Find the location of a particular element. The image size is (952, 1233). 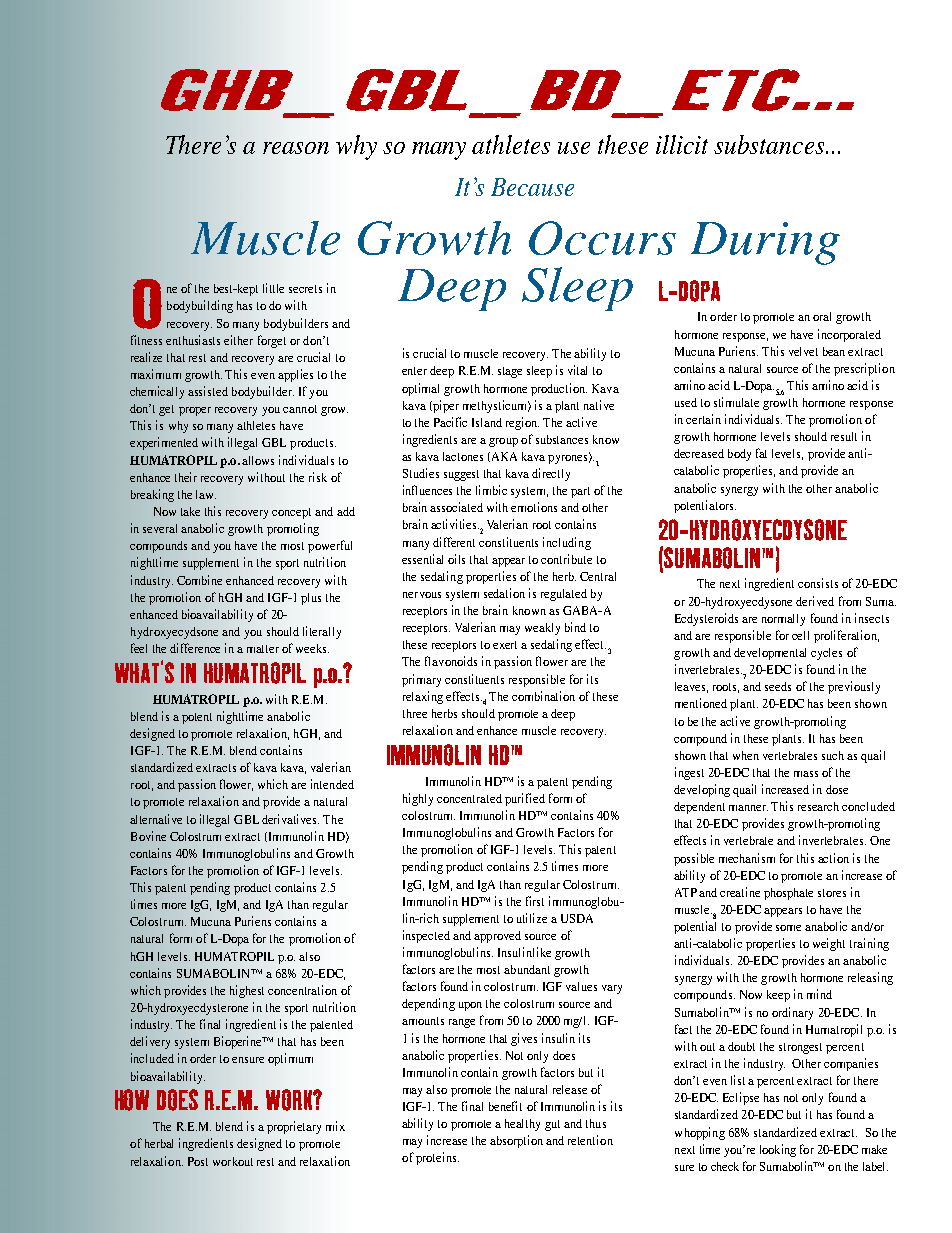

Post is located at coordinates (198, 1161).
